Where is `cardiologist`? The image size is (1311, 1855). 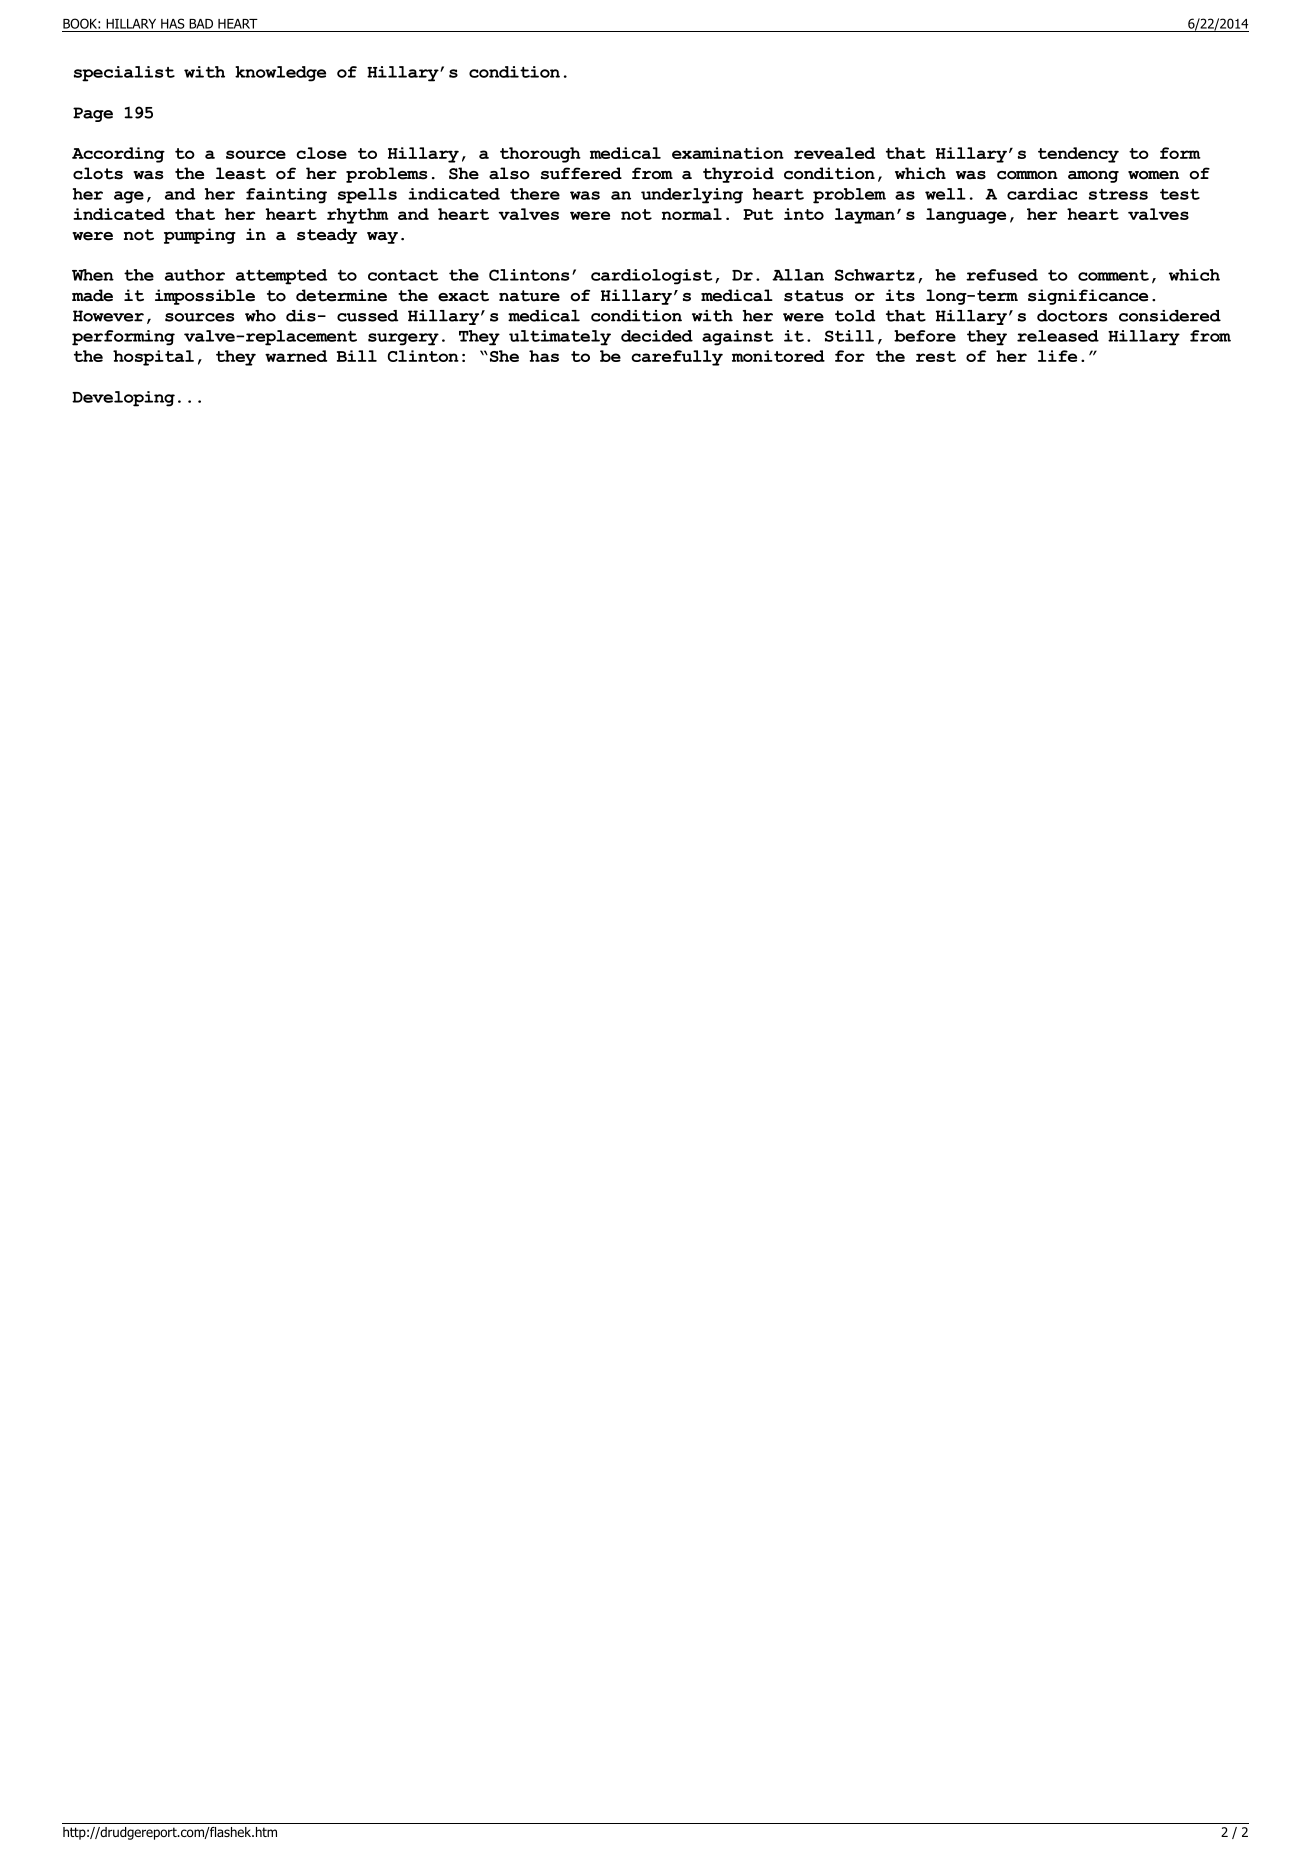 cardiologist is located at coordinates (651, 277).
